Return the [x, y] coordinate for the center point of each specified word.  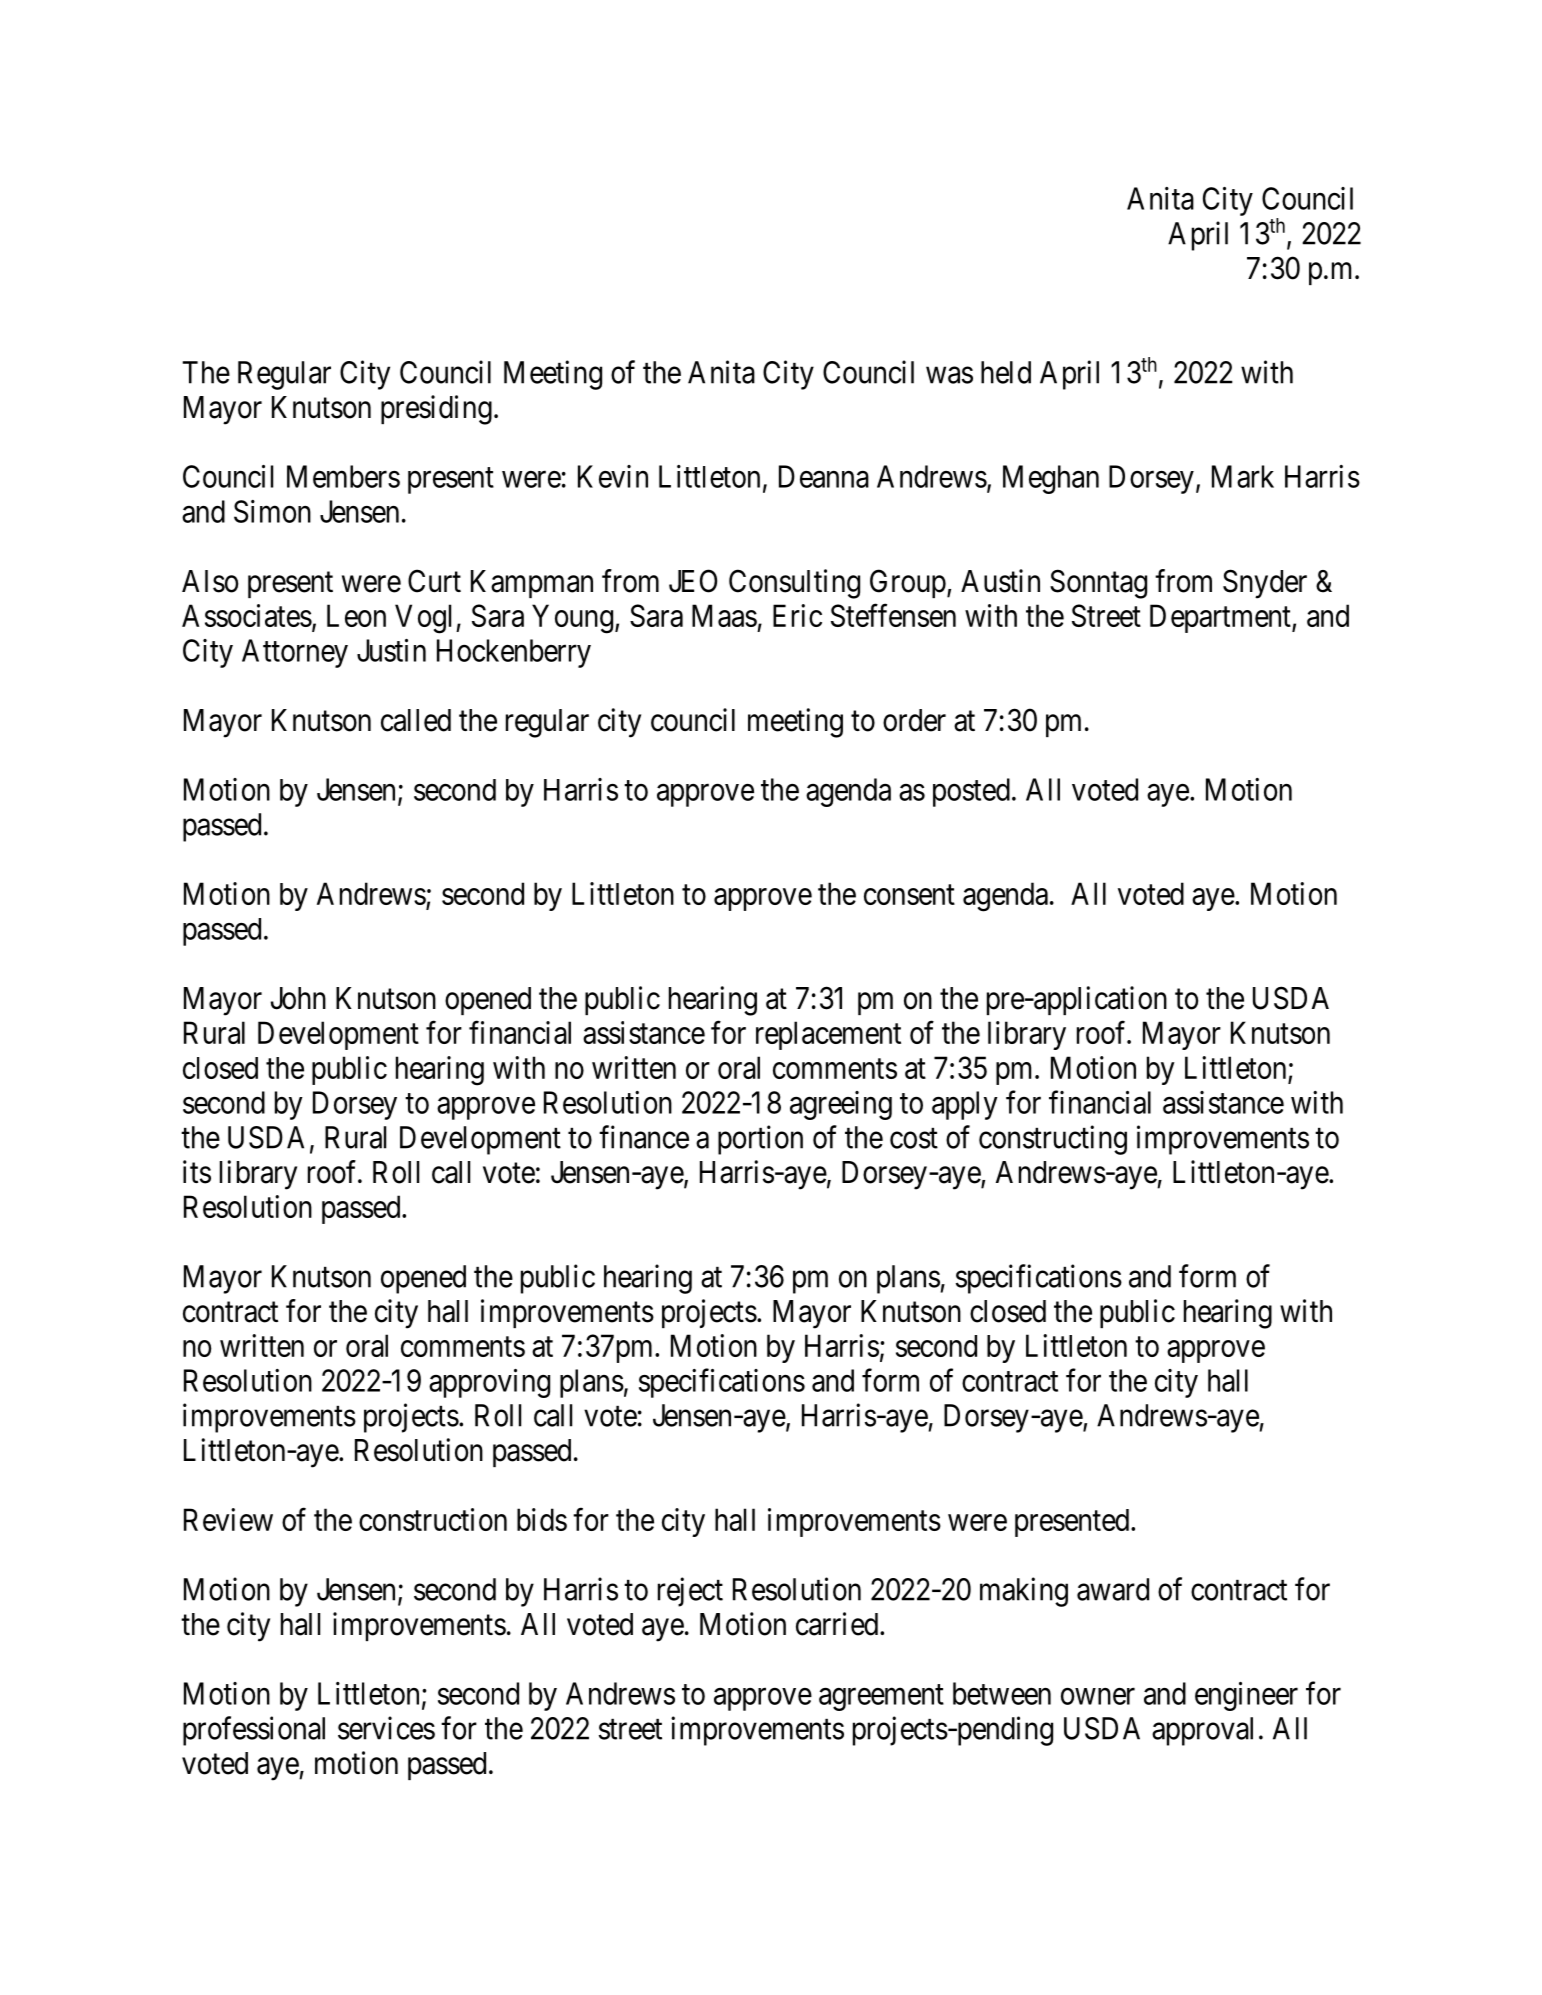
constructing [1053, 1140]
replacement [828, 1035]
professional [254, 1731]
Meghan [1051, 479]
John [298, 998]
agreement [881, 1697]
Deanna [824, 476]
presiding [436, 410]
